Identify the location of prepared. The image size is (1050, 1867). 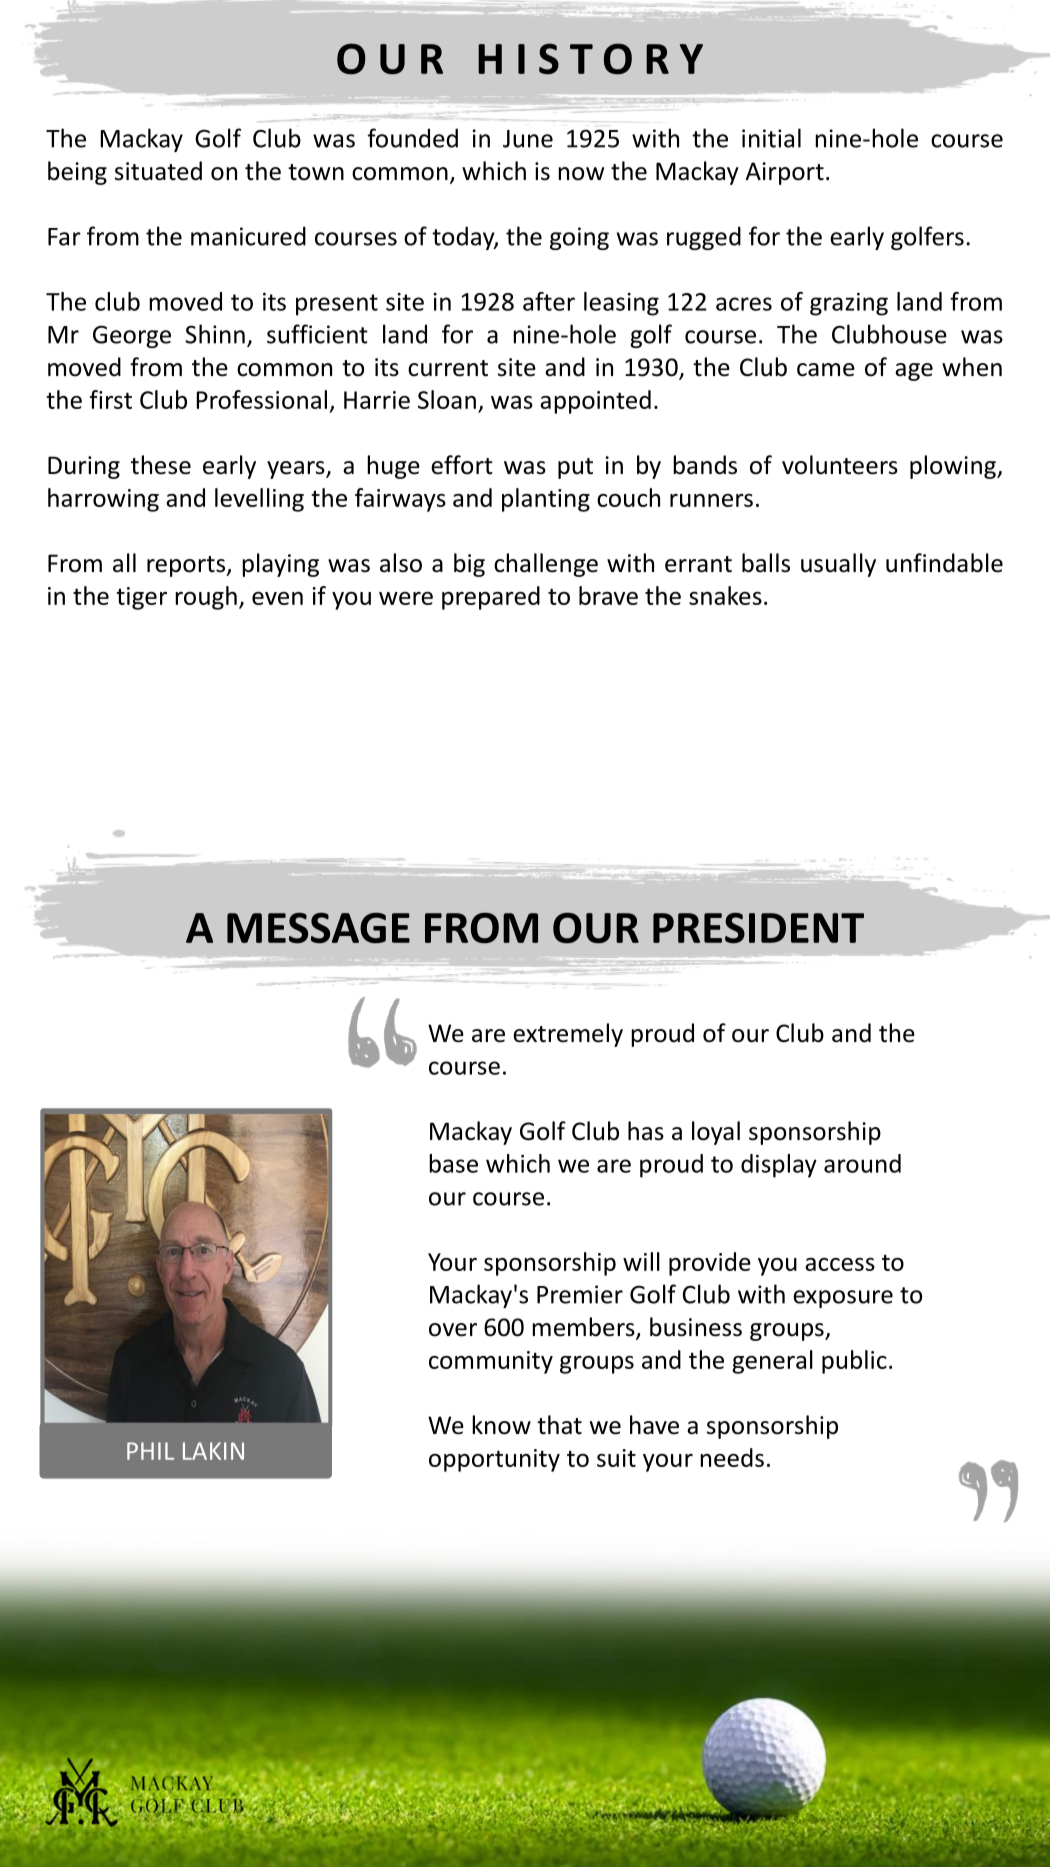
(491, 598).
